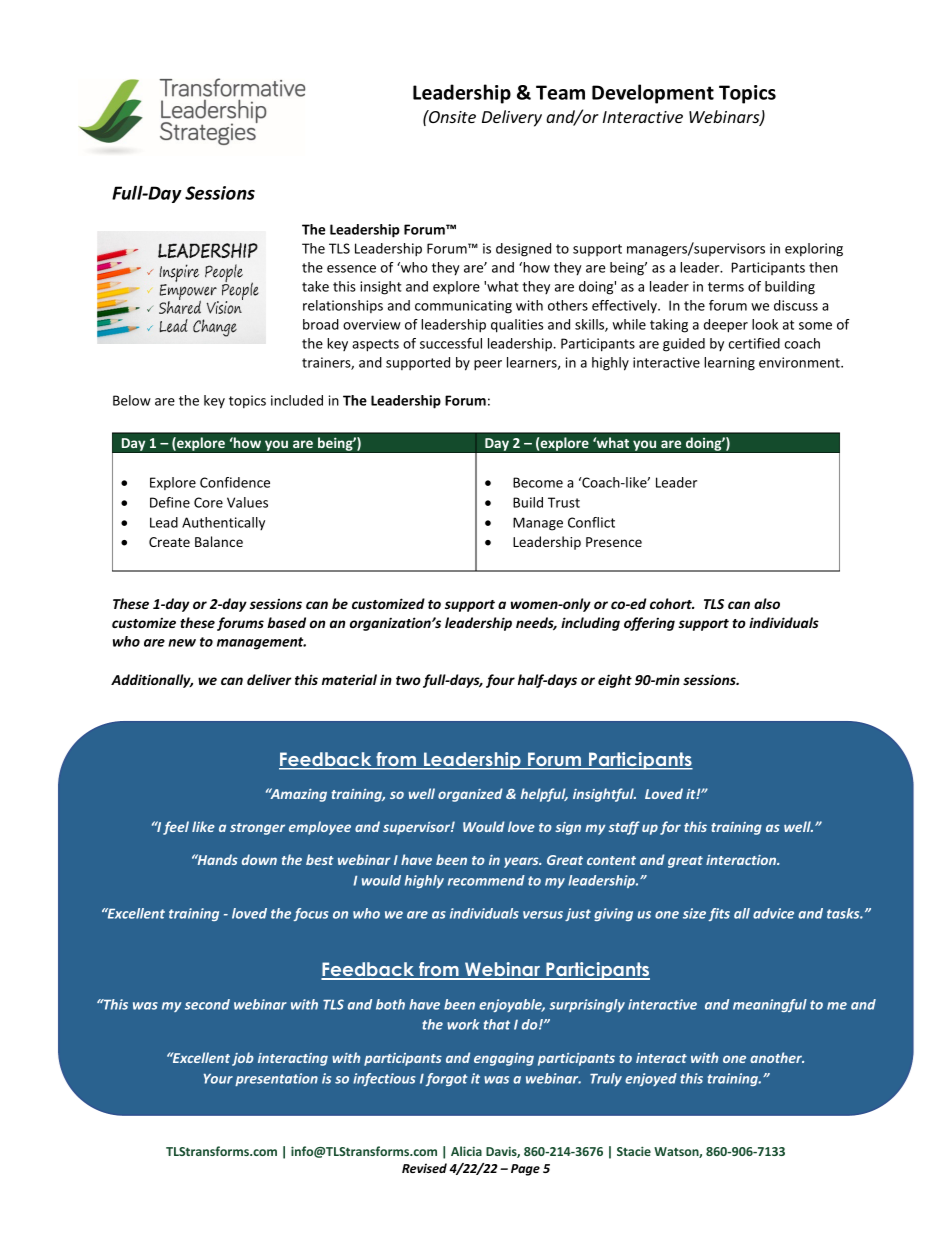 This document has height=1233, width=952. Describe the element at coordinates (488, 365) in the document. I see `peer` at that location.
